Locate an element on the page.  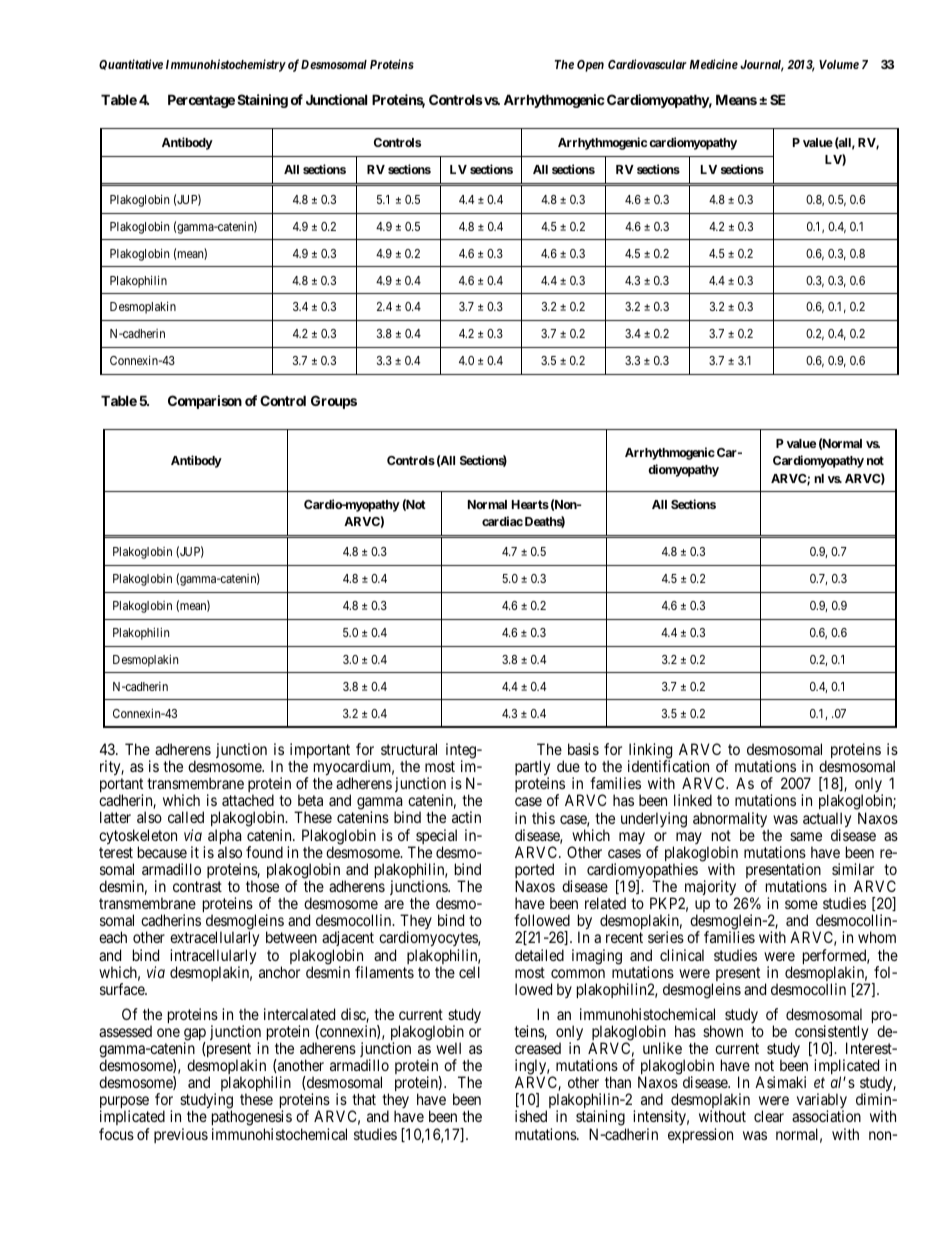
Open is located at coordinates (590, 66).
